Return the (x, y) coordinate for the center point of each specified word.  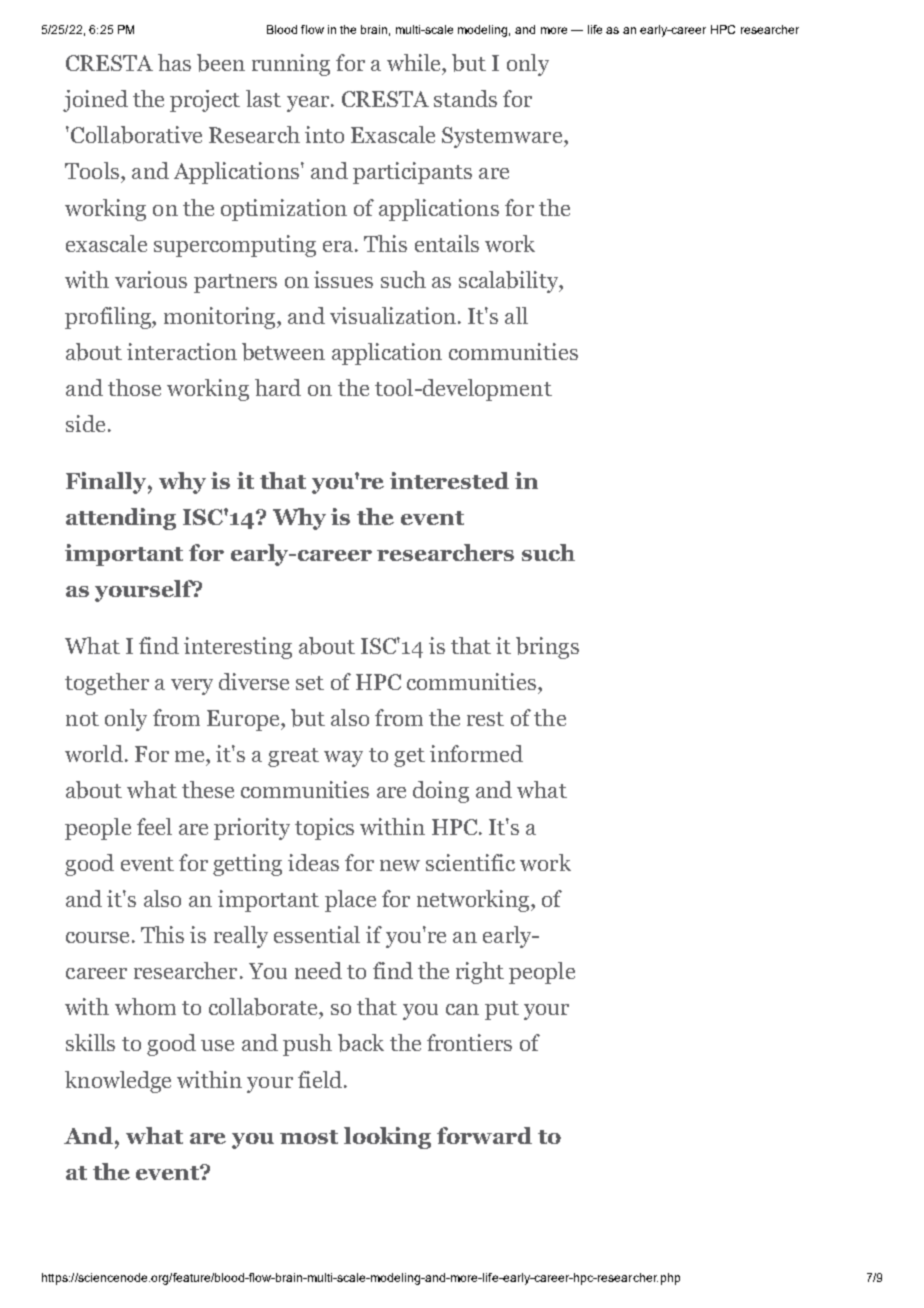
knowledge (118, 1082)
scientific (470, 862)
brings (547, 648)
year (309, 104)
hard (278, 387)
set (310, 683)
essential (317, 934)
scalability (510, 282)
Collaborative (136, 135)
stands (465, 98)
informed (476, 753)
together (107, 684)
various (151, 279)
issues (343, 279)
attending (121, 519)
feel (154, 826)
